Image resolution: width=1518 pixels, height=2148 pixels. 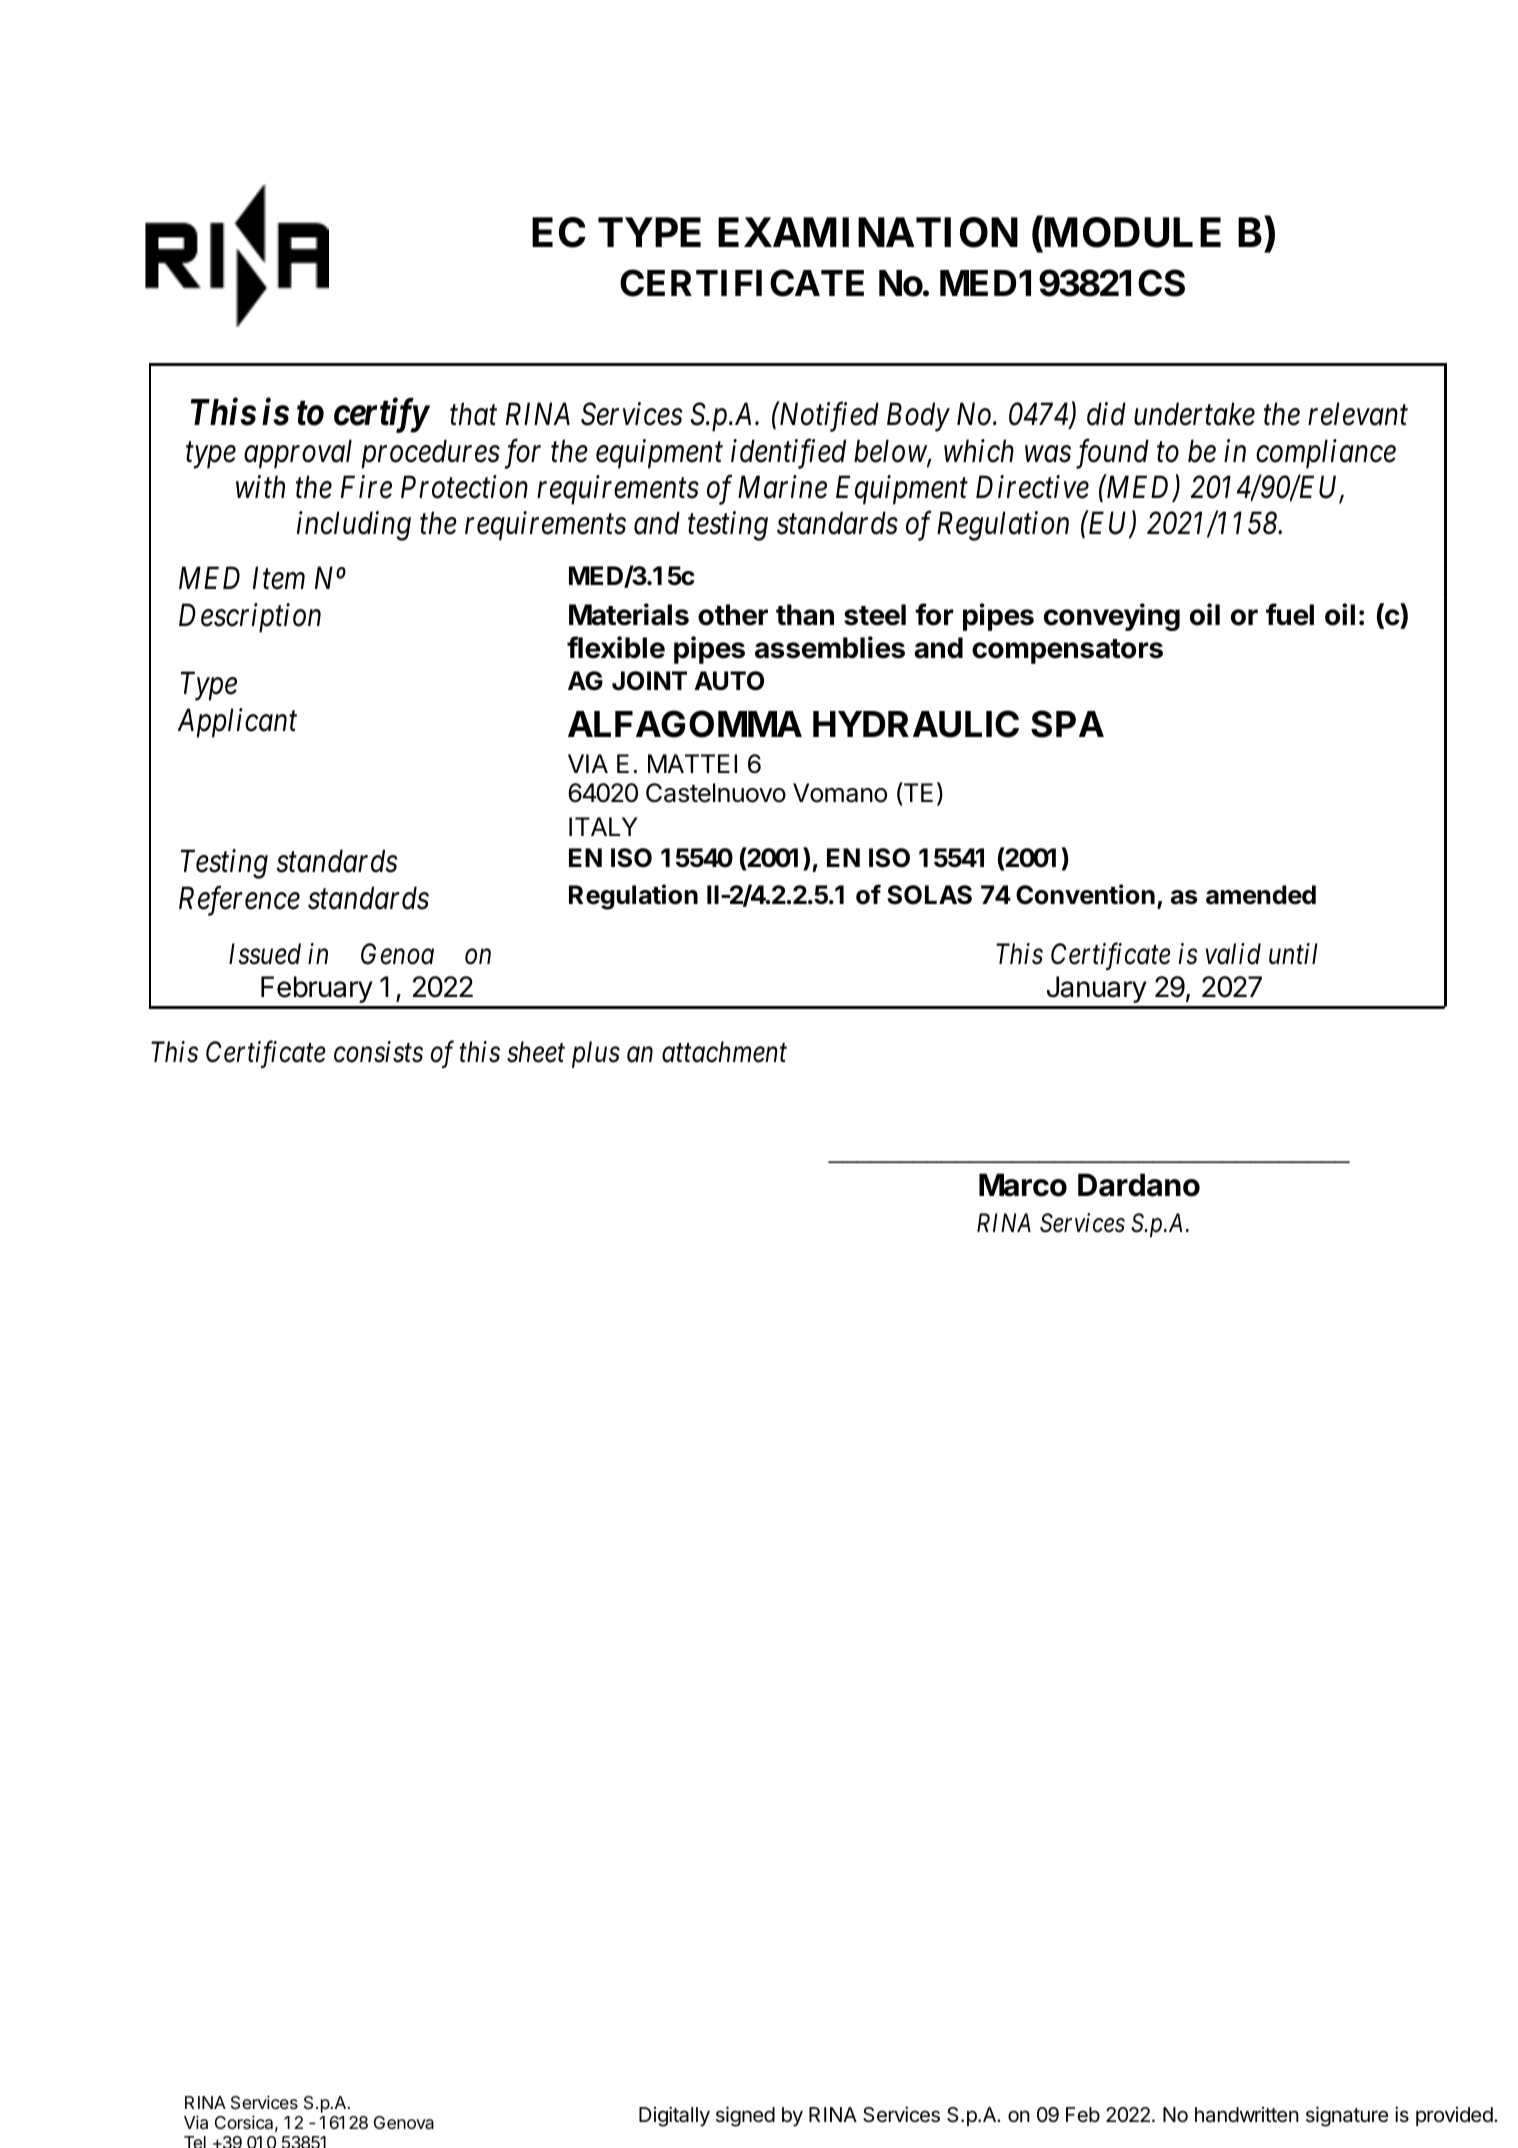 What do you see at coordinates (473, 414) in the screenshot?
I see `that` at bounding box center [473, 414].
